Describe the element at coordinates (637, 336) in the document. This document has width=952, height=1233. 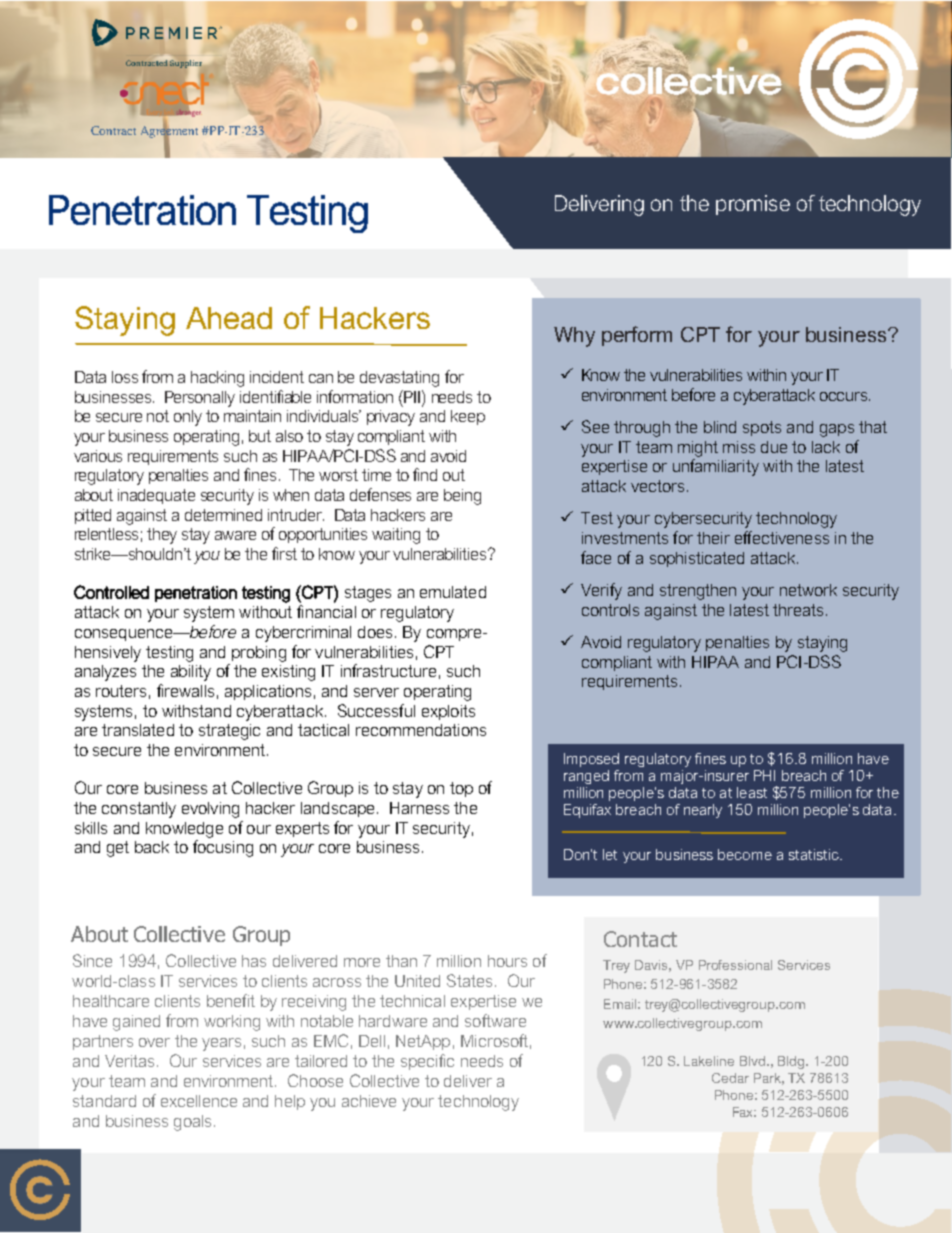
I see `perform` at that location.
